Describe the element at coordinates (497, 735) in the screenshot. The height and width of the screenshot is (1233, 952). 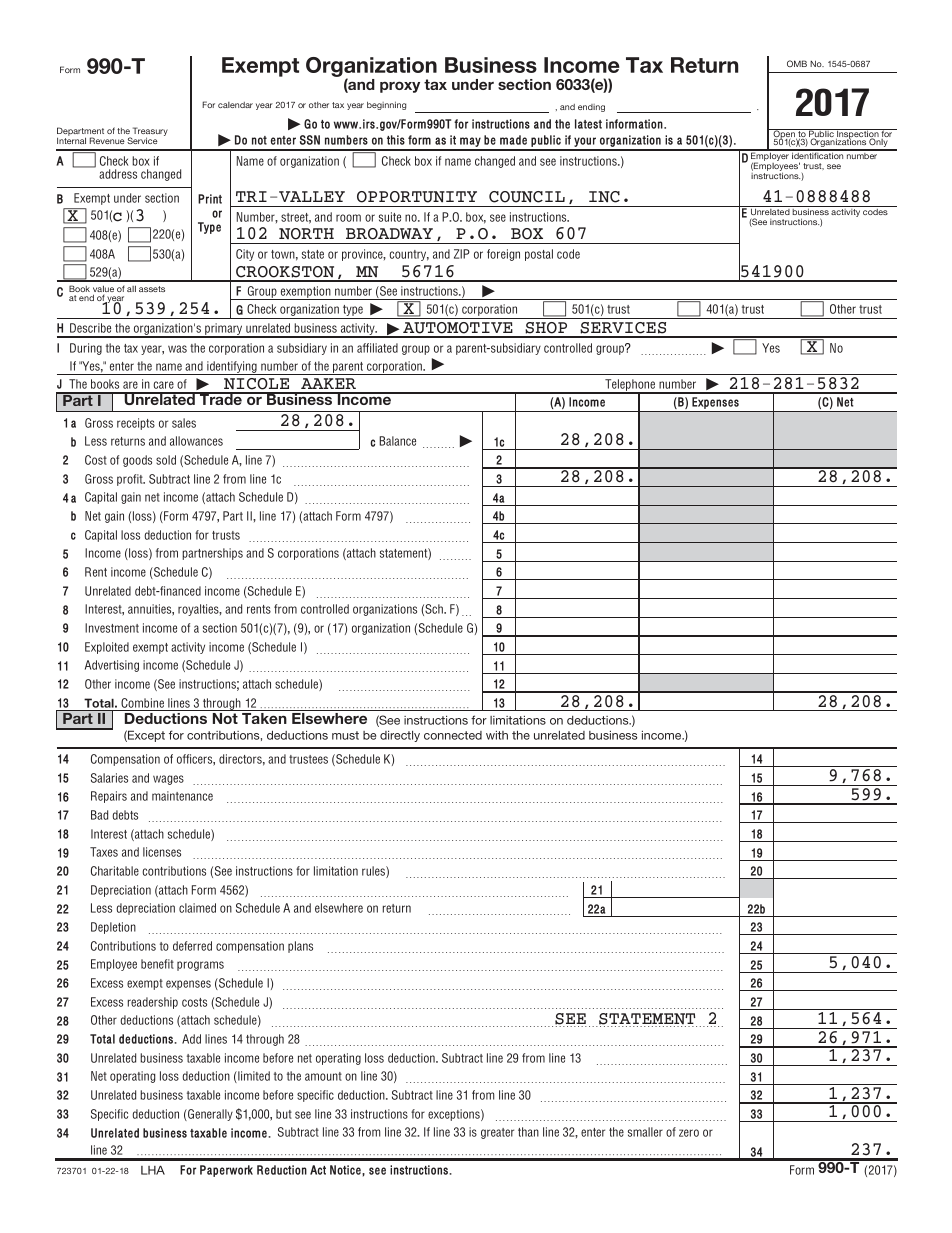
I see `with` at that location.
